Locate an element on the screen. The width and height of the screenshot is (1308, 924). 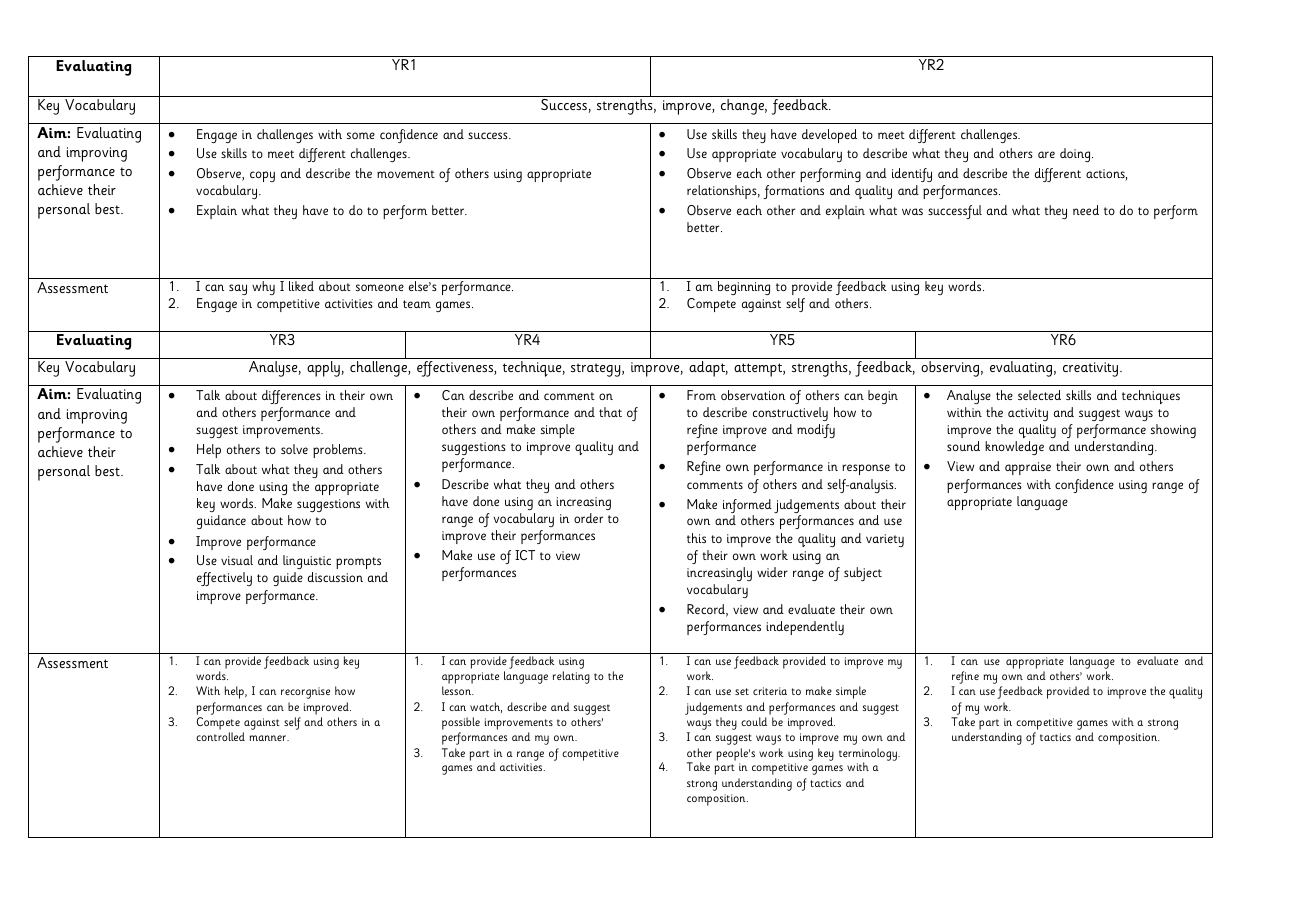
could is located at coordinates (754, 721).
